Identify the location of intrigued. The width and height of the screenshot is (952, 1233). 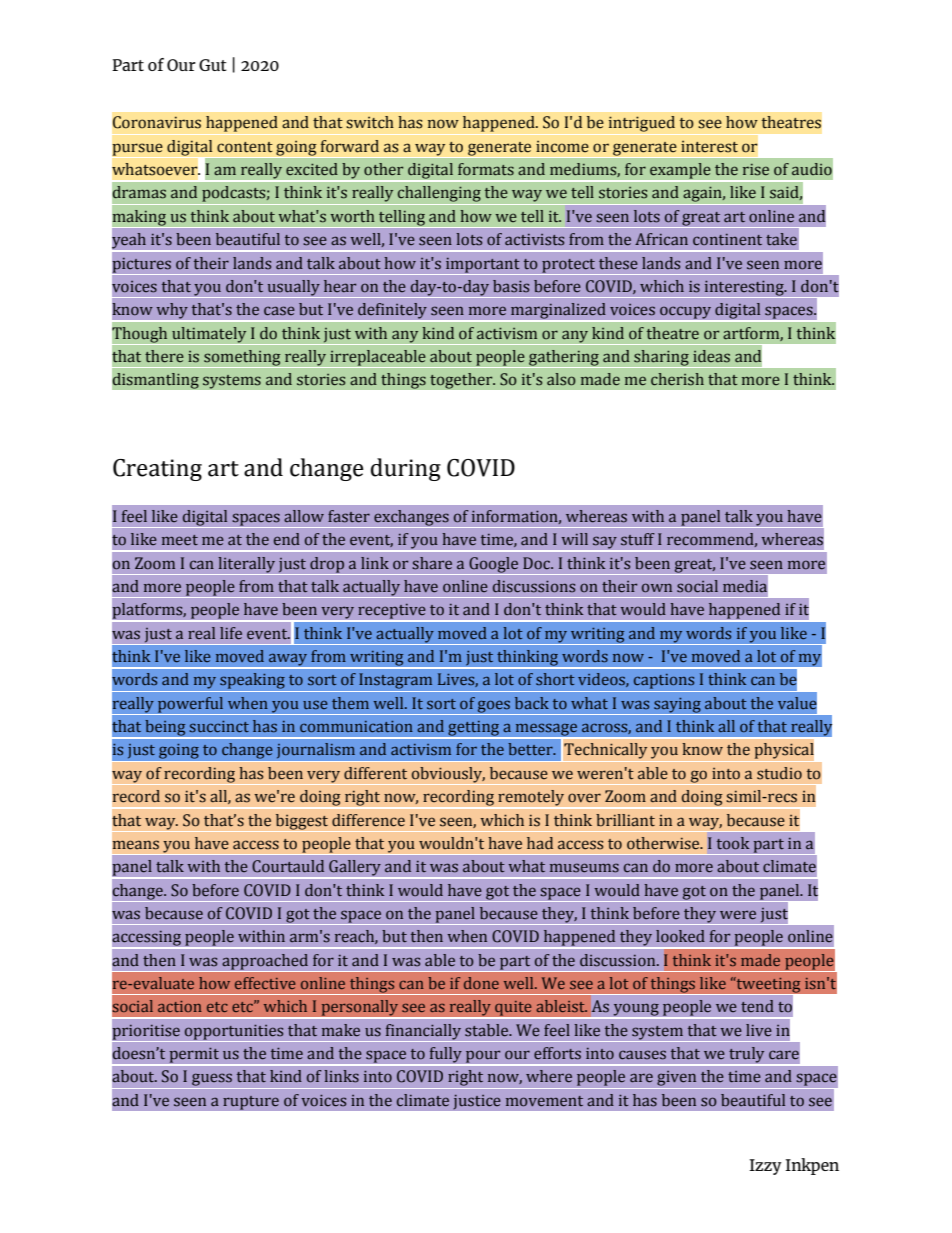
(642, 124).
